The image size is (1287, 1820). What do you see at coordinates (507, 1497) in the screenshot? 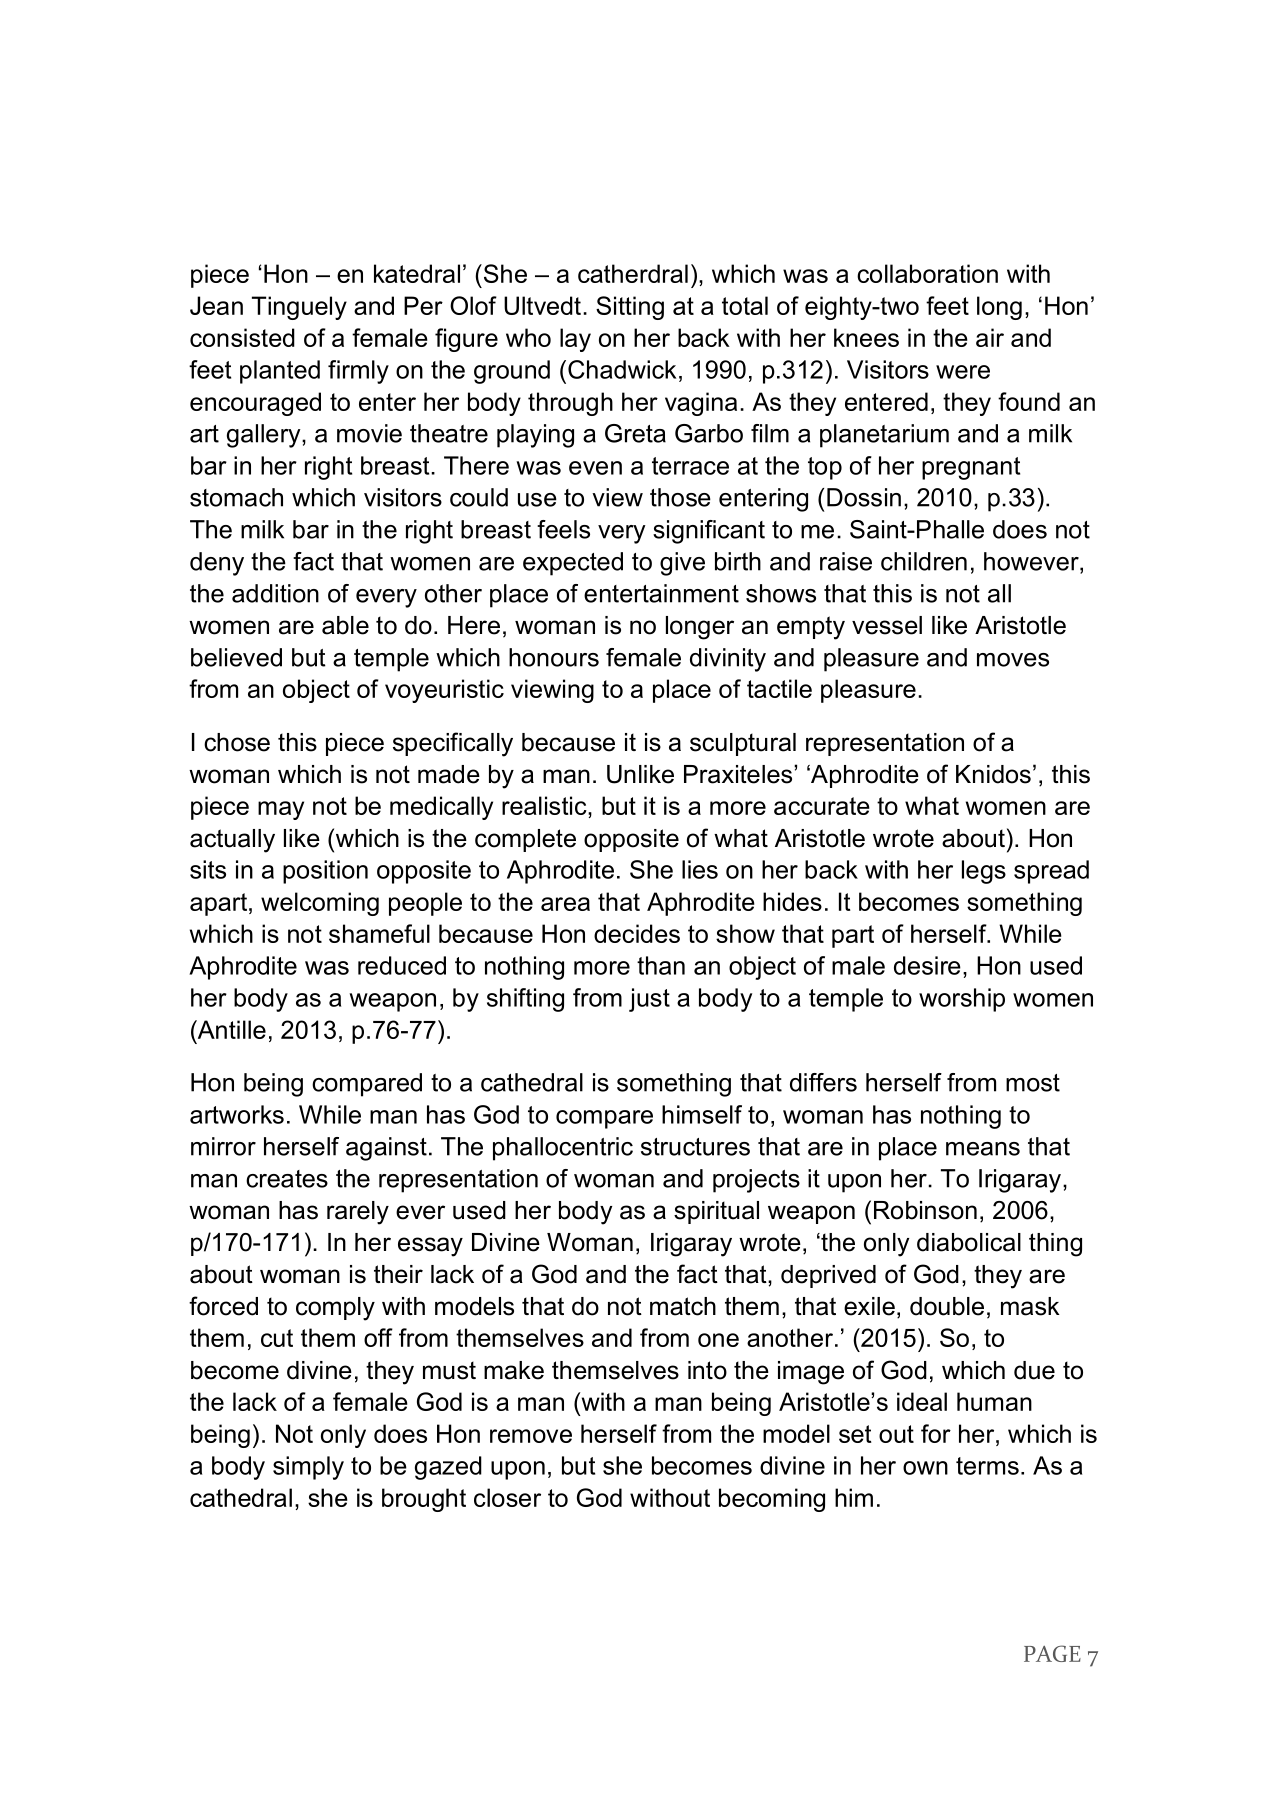
I see `closer` at bounding box center [507, 1497].
